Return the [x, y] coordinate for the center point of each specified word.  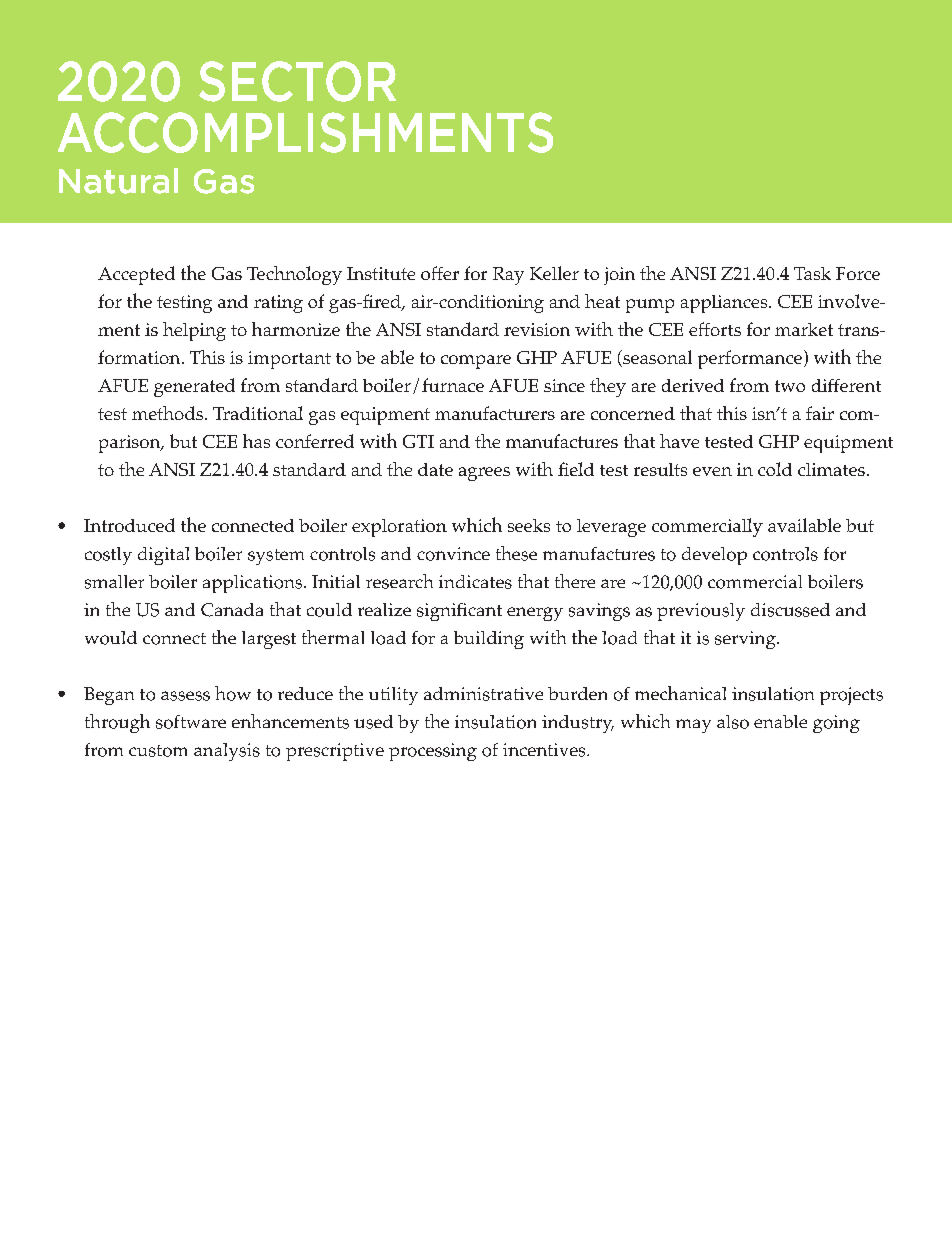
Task [812, 273]
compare [476, 362]
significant [459, 612]
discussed [790, 610]
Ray [508, 276]
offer [440, 273]
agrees [484, 474]
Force [858, 273]
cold [775, 469]
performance [750, 359]
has [256, 441]
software [191, 722]
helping [194, 331]
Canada [232, 610]
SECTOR [297, 81]
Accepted [136, 275]
